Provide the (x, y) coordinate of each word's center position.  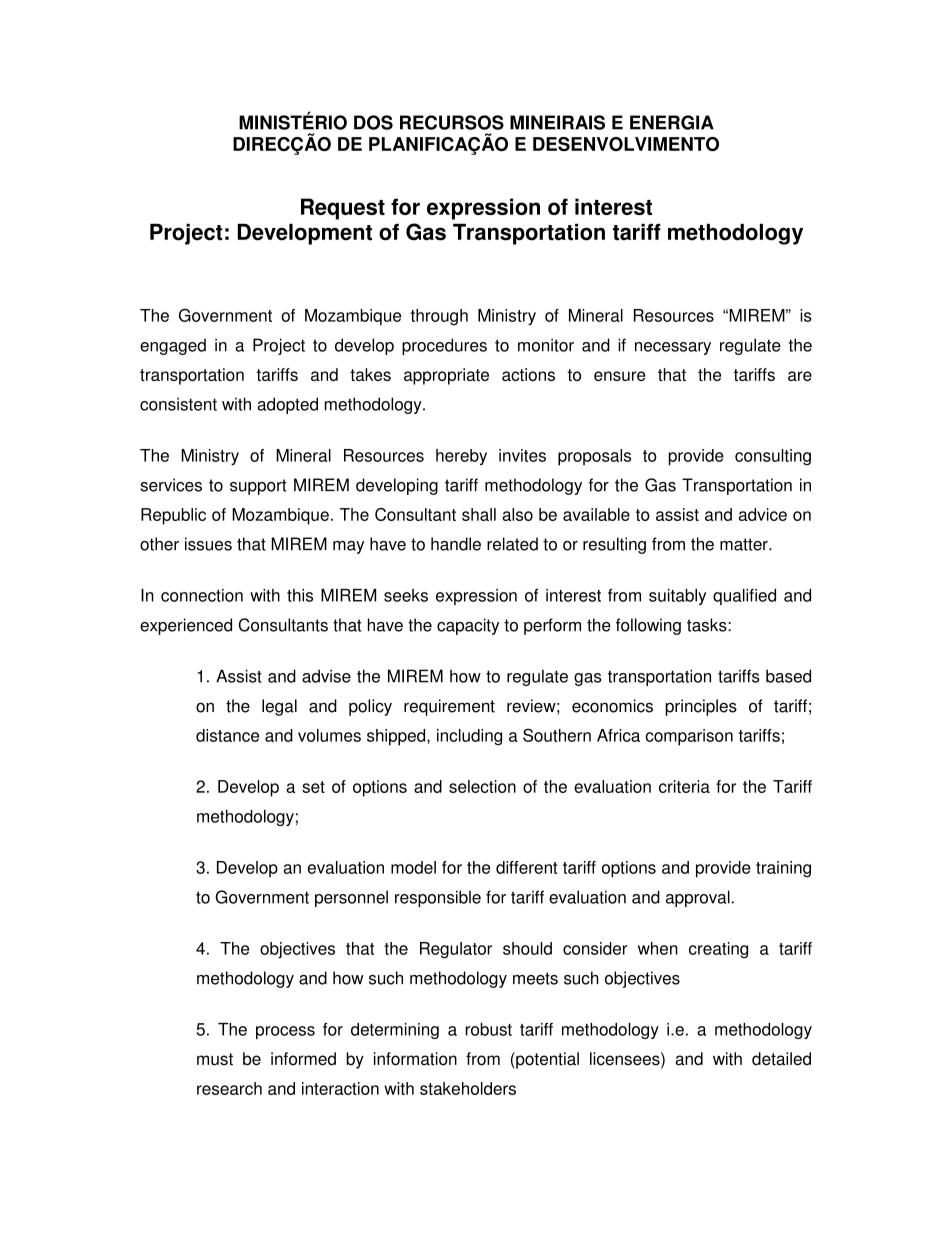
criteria (684, 786)
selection (482, 786)
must (215, 1059)
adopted (287, 405)
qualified (744, 597)
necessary (673, 348)
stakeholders (468, 1088)
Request (343, 209)
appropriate (446, 376)
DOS (373, 122)
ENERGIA (672, 122)
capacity (468, 626)
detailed (781, 1059)
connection (202, 595)
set (313, 787)
